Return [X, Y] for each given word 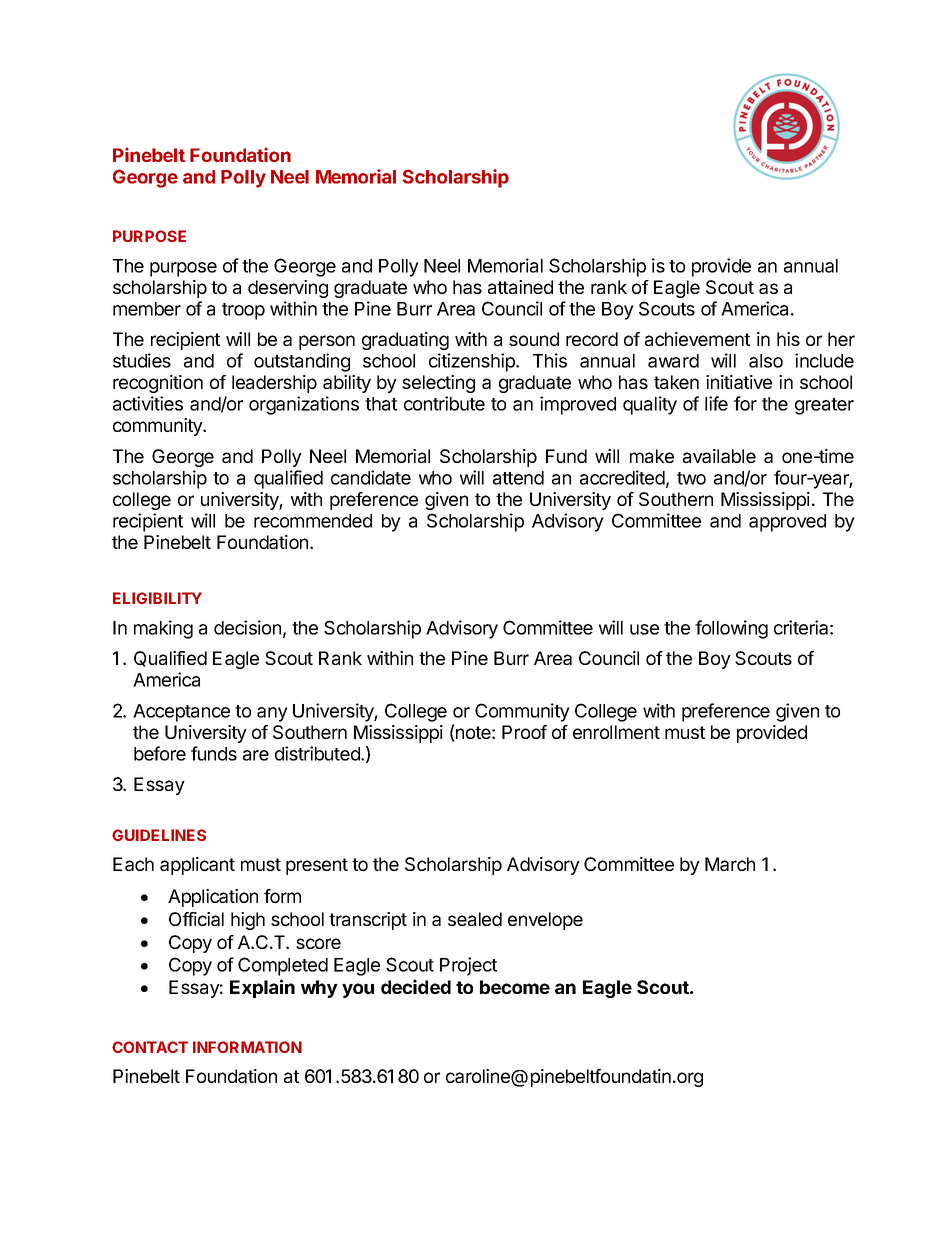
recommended [313, 521]
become [515, 987]
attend [518, 478]
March [730, 864]
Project [468, 966]
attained [520, 287]
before [160, 753]
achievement [697, 339]
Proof [524, 732]
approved [787, 523]
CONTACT [150, 1047]
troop [243, 311]
